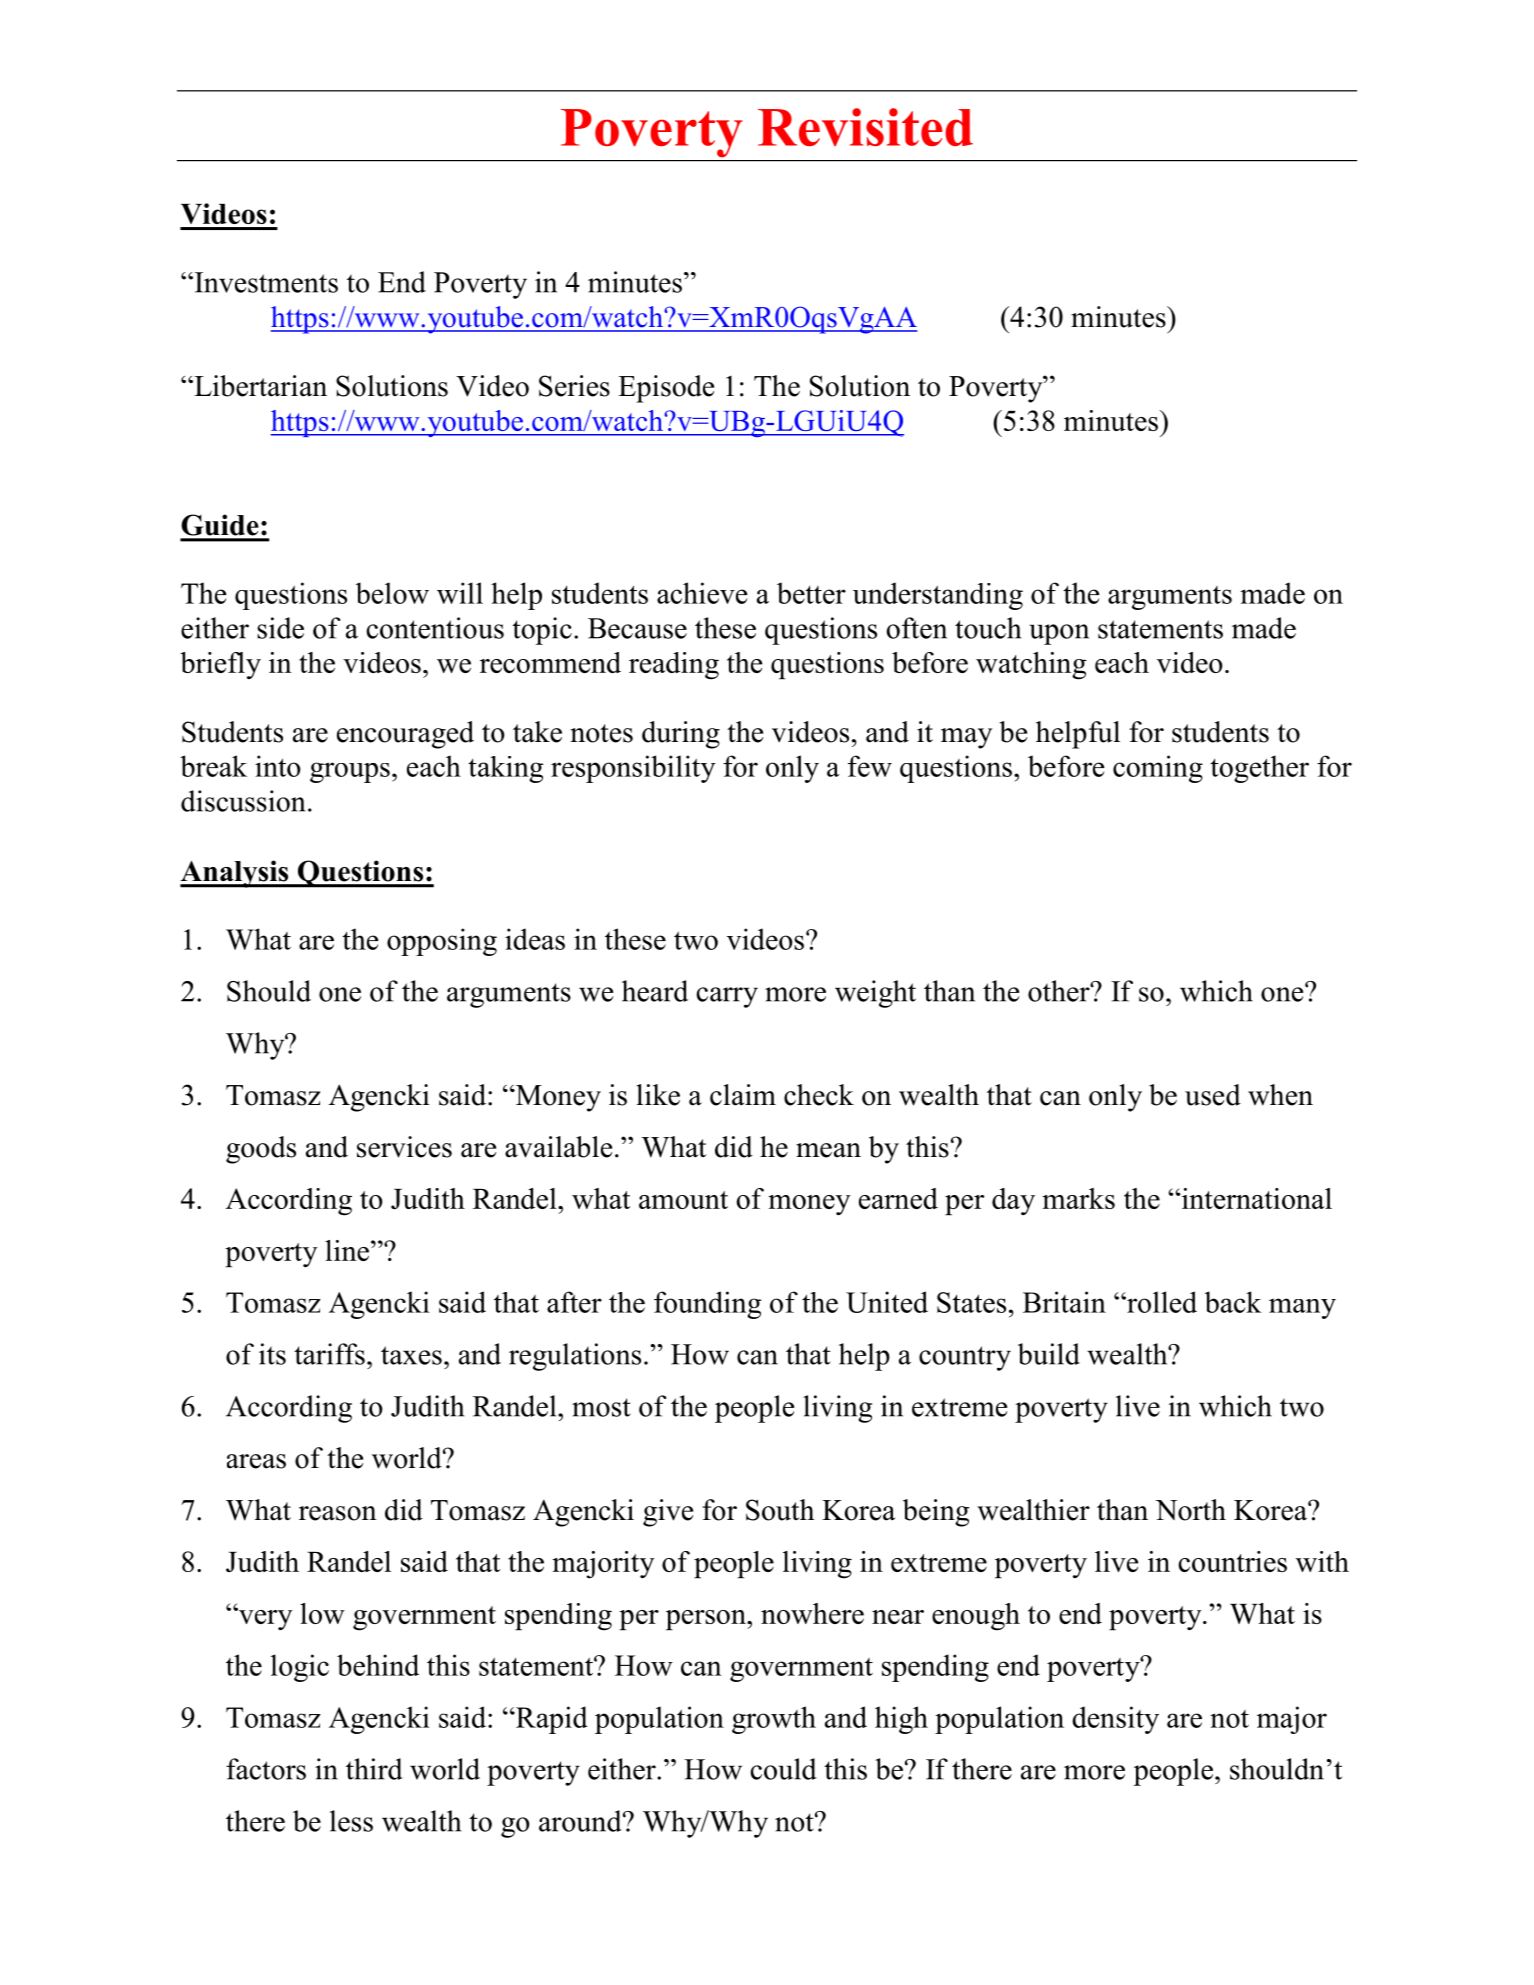 The width and height of the screenshot is (1534, 1985). I want to click on Revisited, so click(865, 127).
